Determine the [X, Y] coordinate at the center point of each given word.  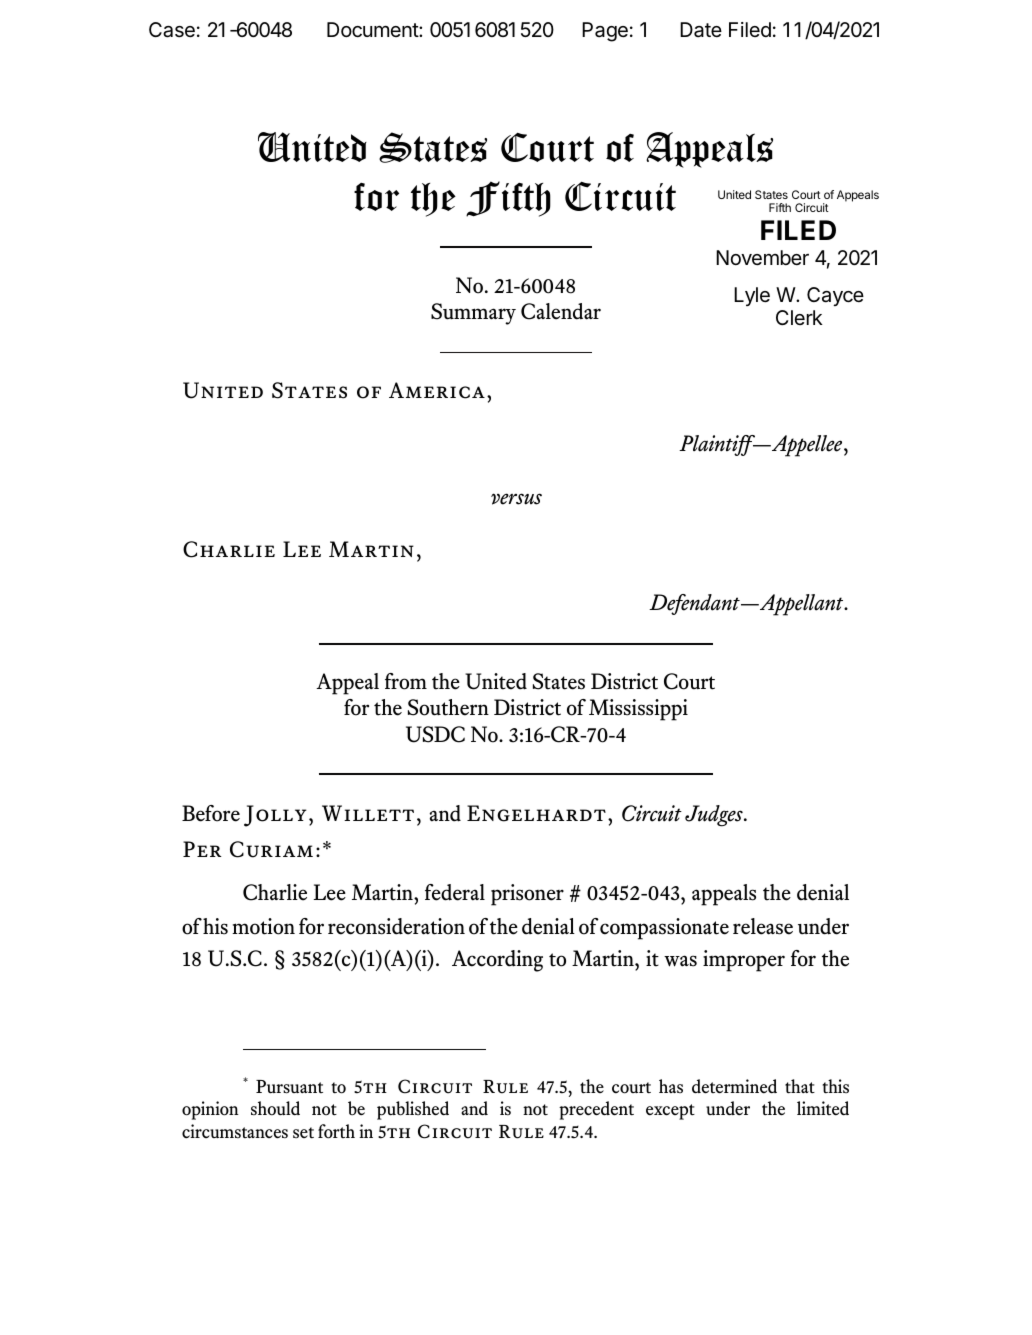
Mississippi [638, 710]
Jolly [275, 816]
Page [605, 32]
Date [701, 30]
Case [172, 30]
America [437, 390]
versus [516, 499]
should [275, 1108]
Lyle [752, 296]
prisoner [527, 895]
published [413, 1110]
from [406, 681]
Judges [715, 816]
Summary [473, 314]
